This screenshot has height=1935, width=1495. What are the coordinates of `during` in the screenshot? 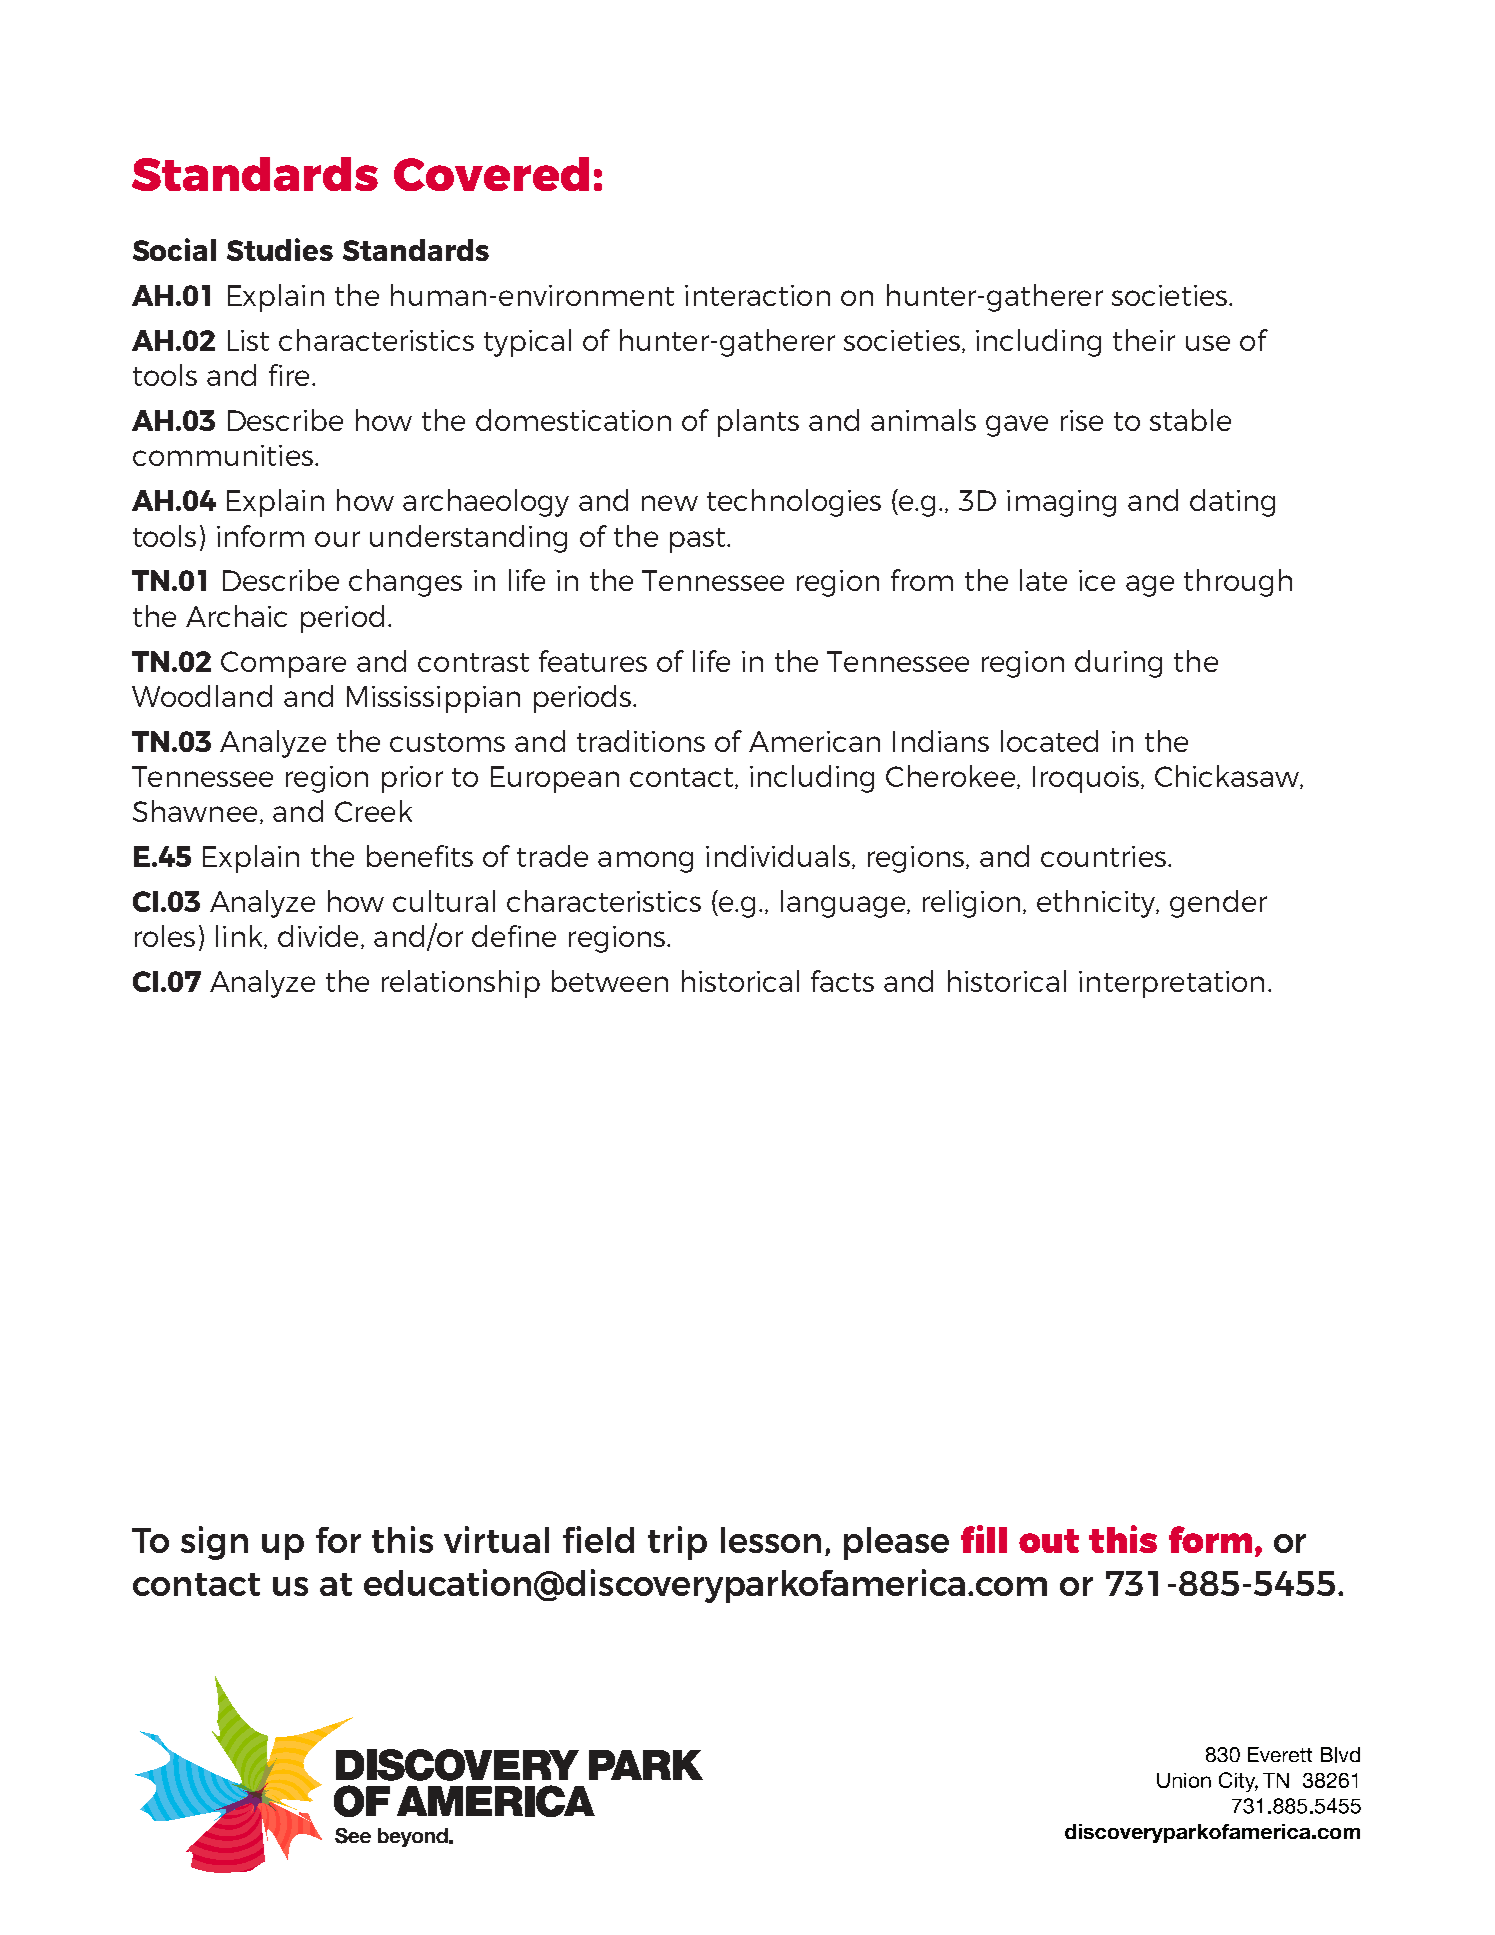 It's located at (1118, 664).
